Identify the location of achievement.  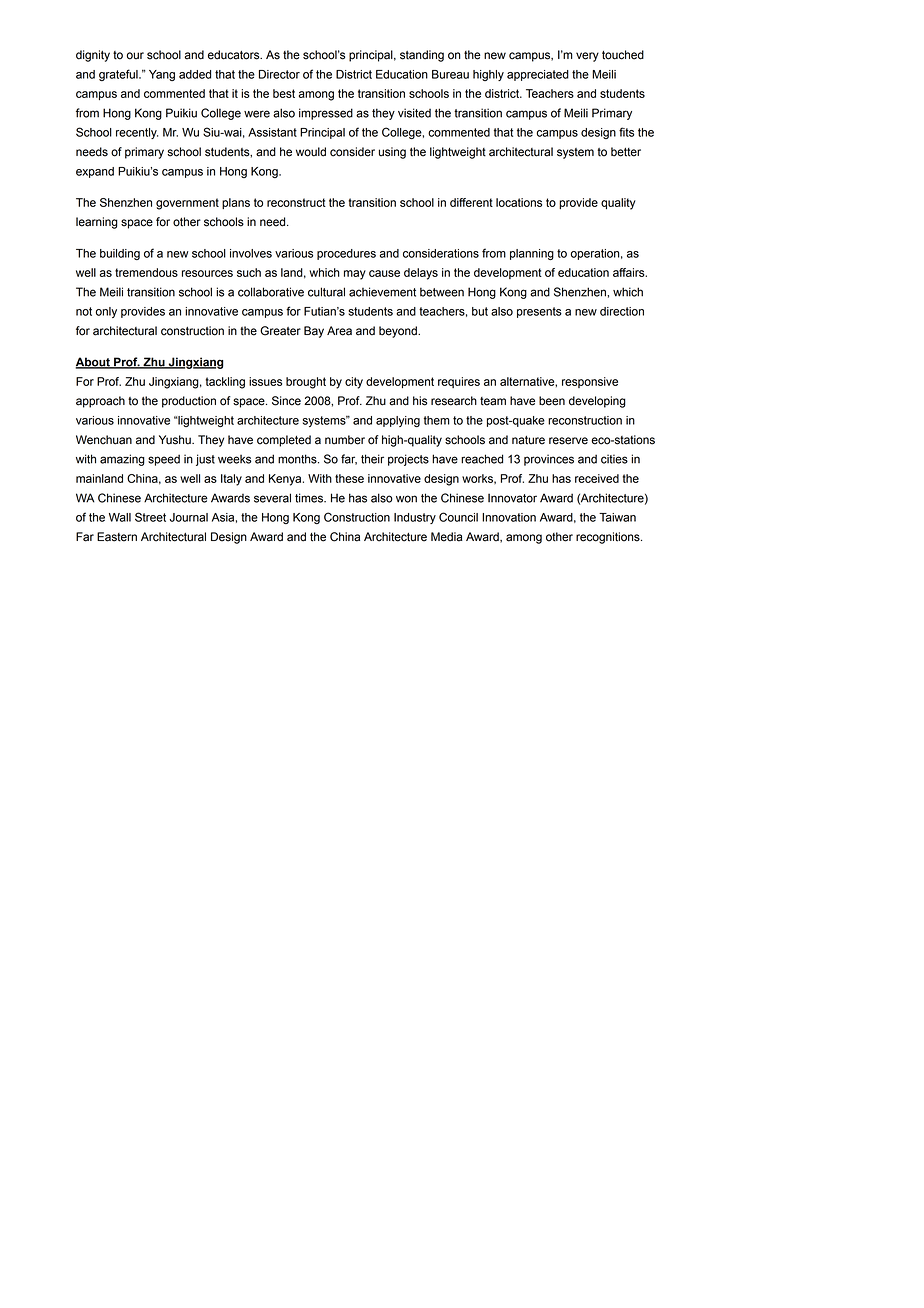
(382, 292).
